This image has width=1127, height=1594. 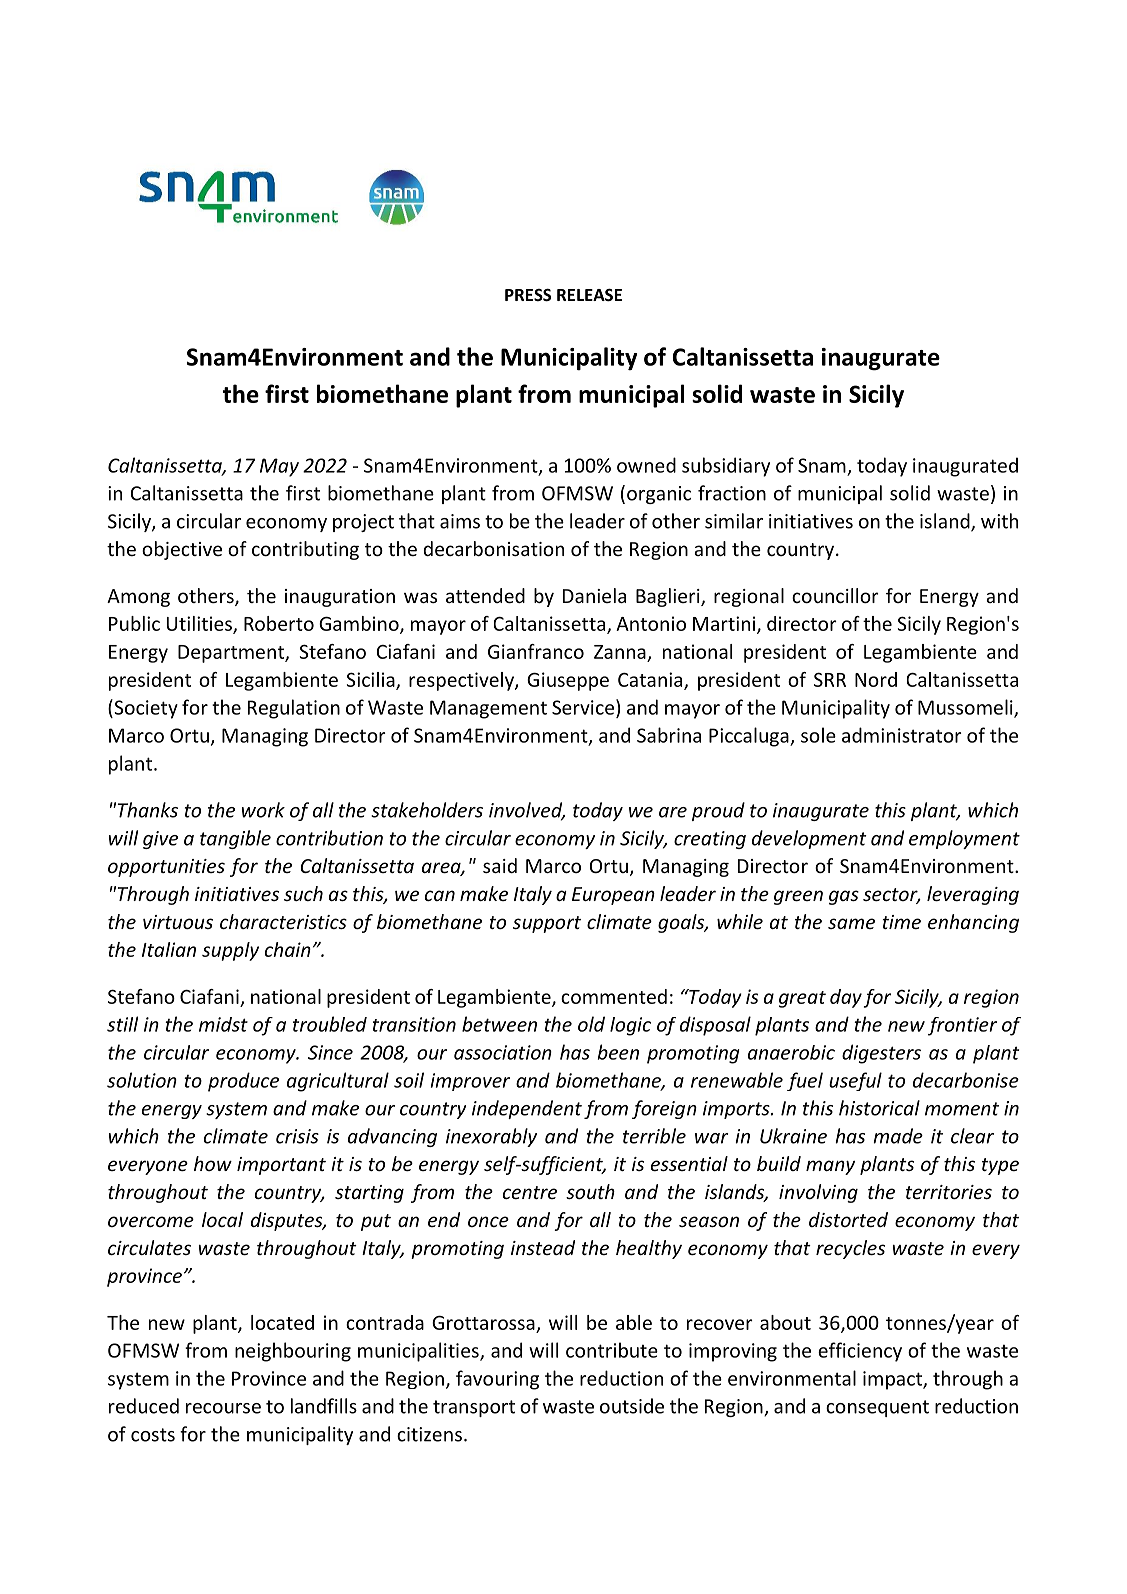 I want to click on made, so click(x=898, y=1136).
